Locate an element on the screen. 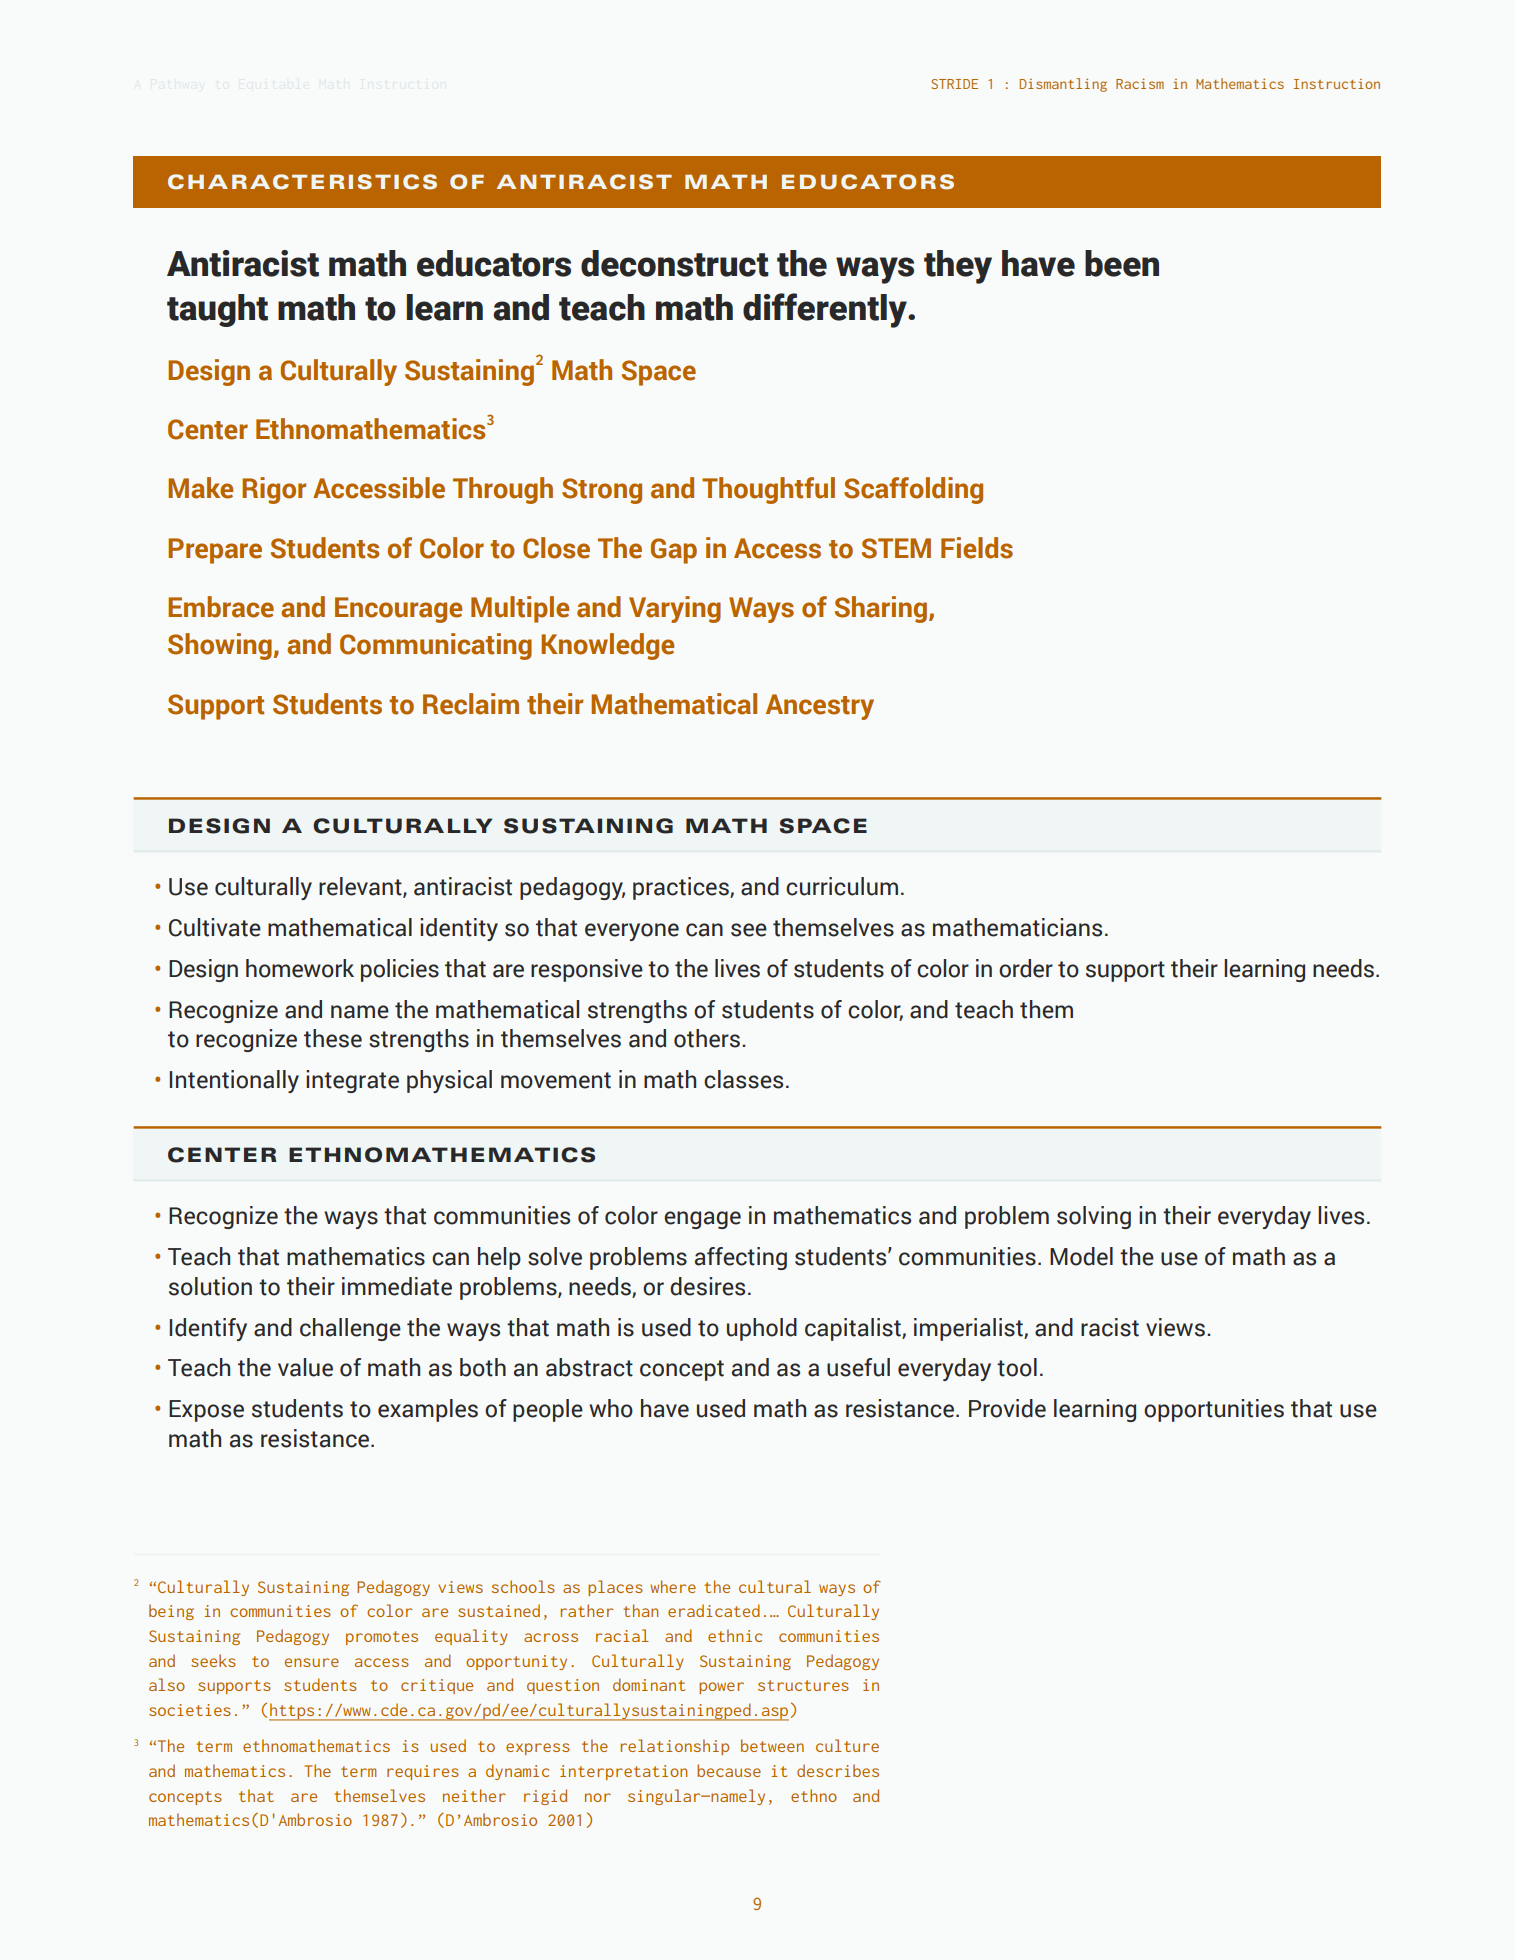 The height and width of the screenshot is (1960, 1515). taught is located at coordinates (217, 310).
